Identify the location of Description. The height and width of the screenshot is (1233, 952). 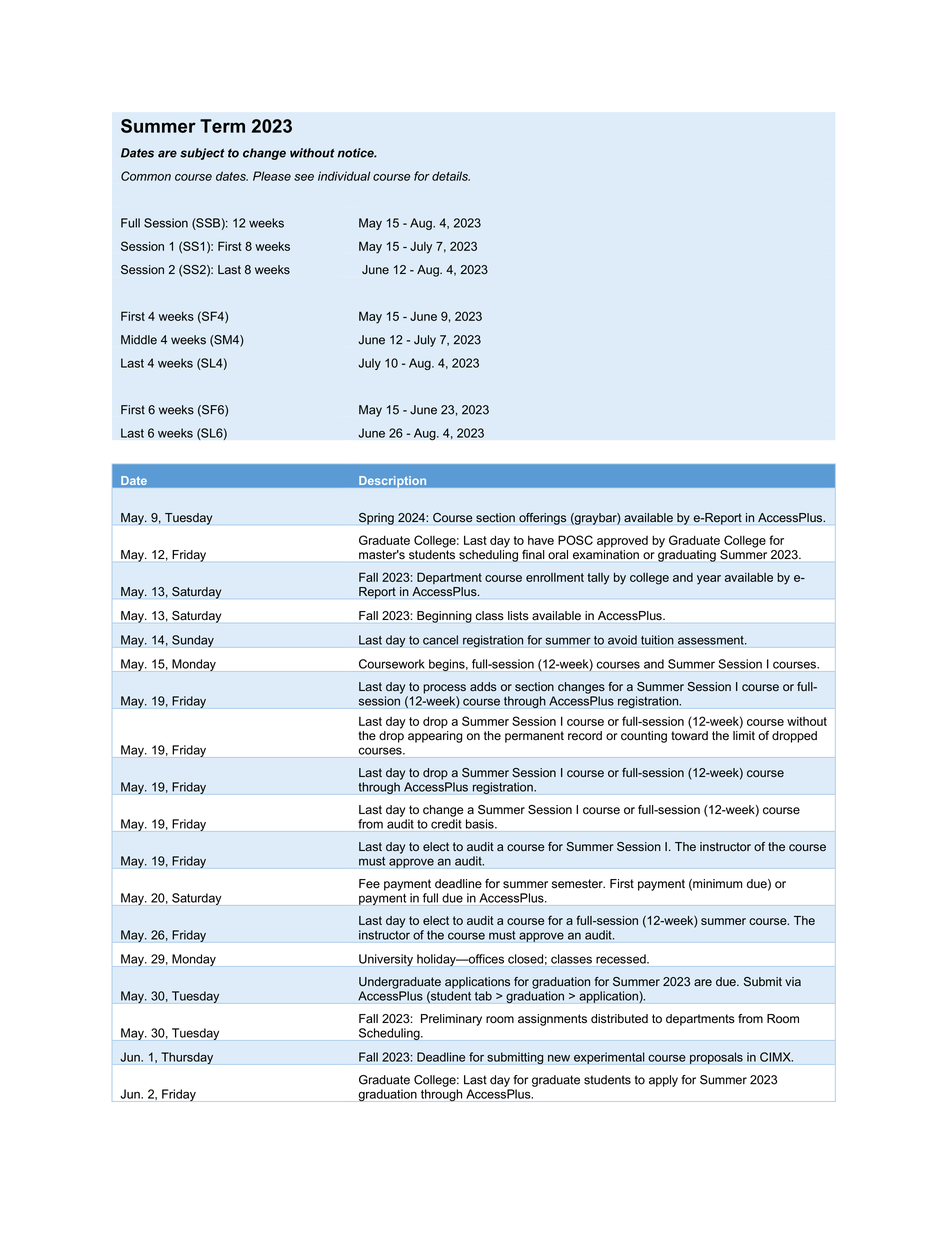
(393, 481).
